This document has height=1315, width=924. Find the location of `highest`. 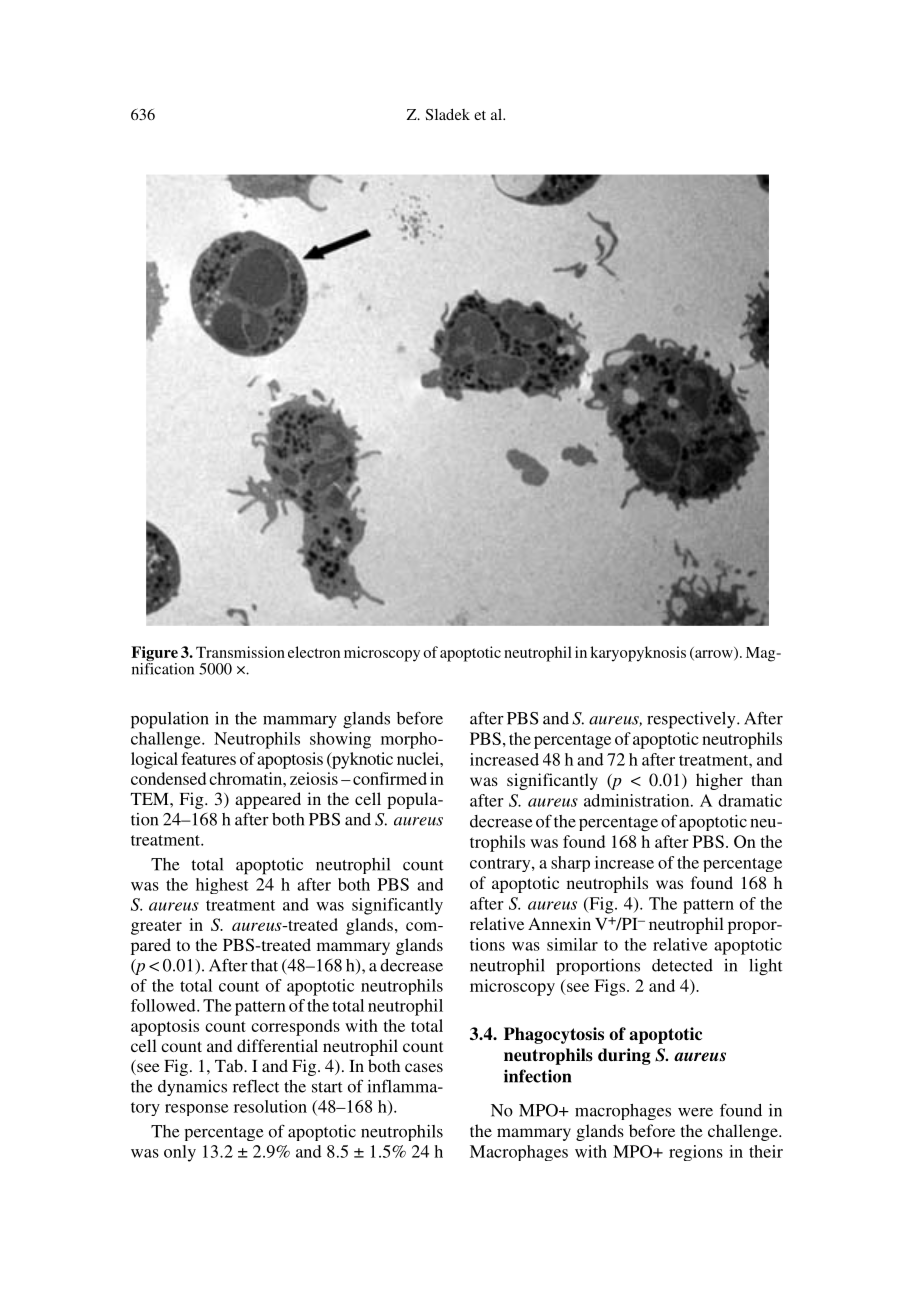

highest is located at coordinates (222, 886).
